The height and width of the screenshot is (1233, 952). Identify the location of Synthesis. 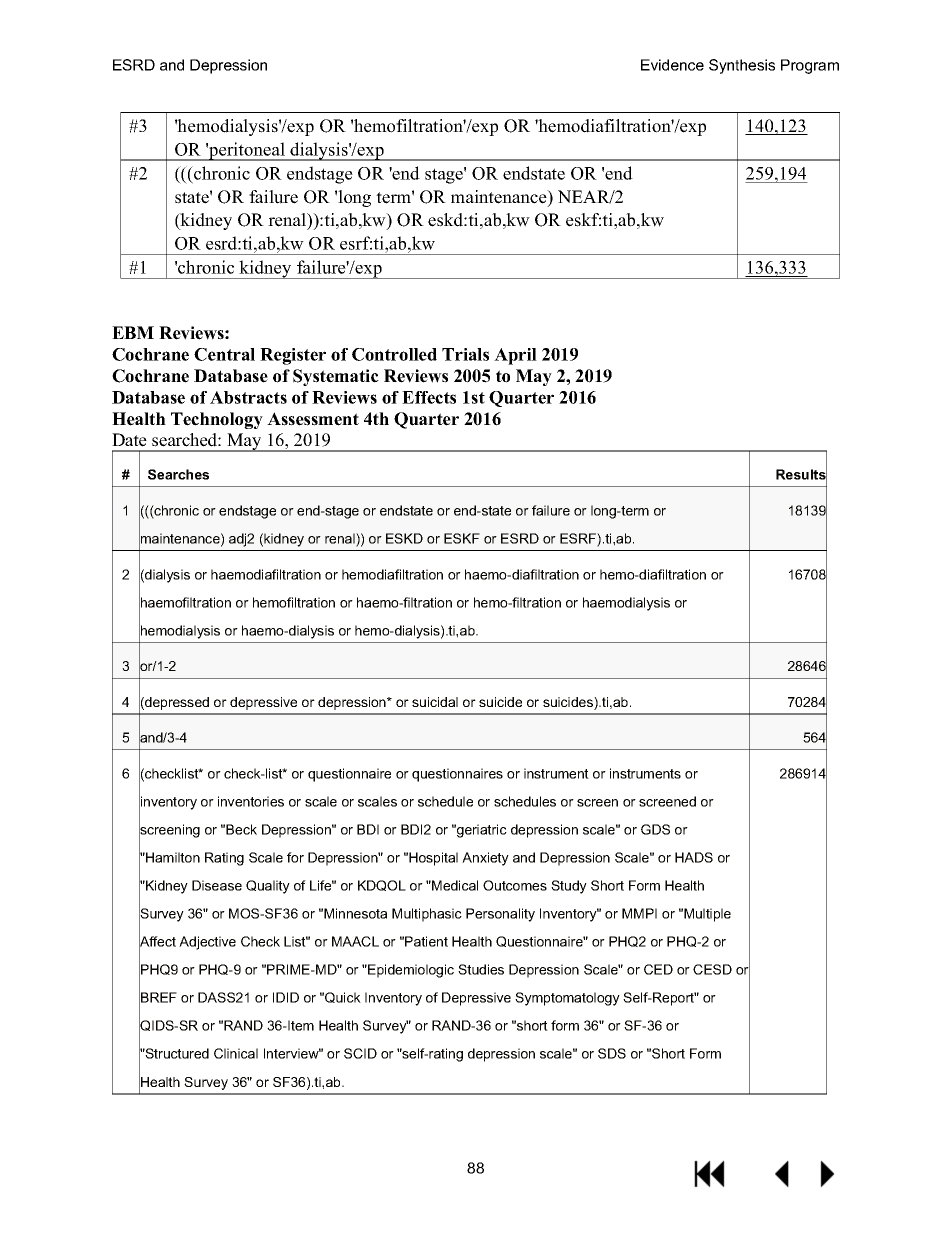
(742, 66).
